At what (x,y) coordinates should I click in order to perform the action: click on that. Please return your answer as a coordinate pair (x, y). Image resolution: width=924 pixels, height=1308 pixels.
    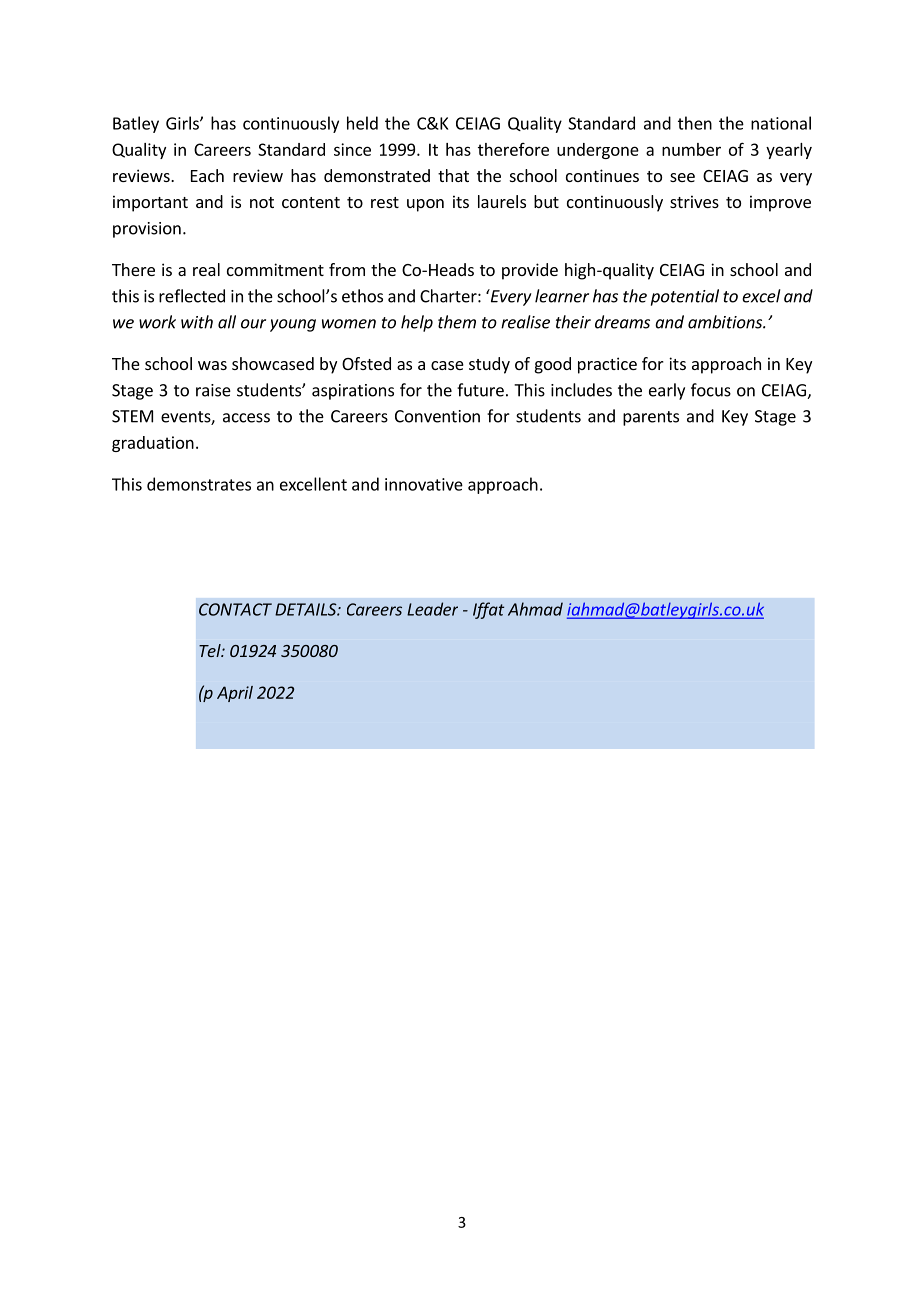
    Looking at the image, I should click on (453, 175).
